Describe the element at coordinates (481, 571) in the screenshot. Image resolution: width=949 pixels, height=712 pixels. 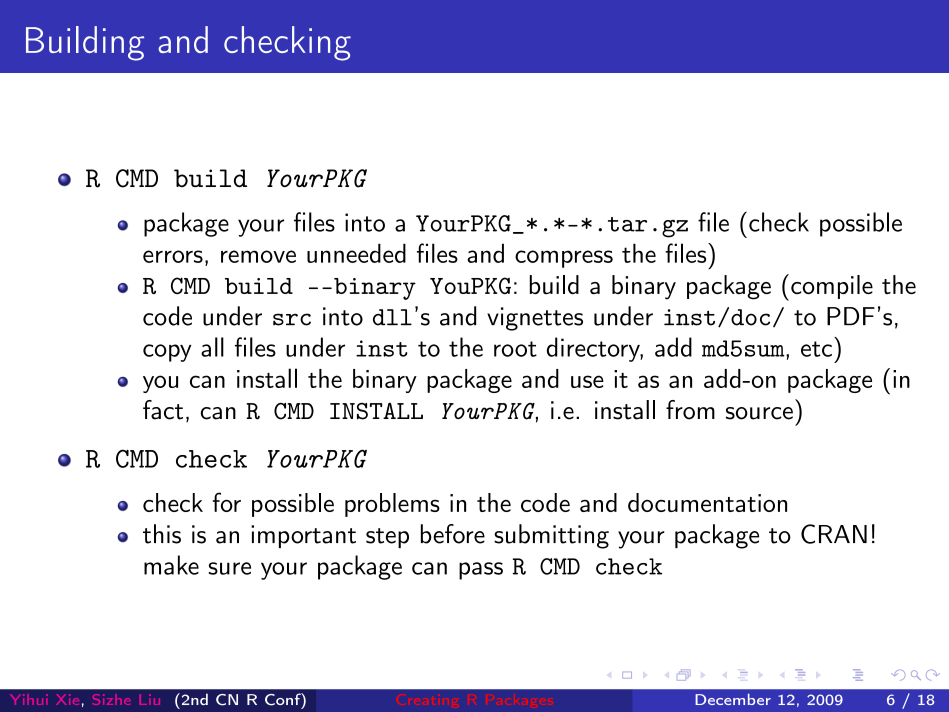
I see `pass` at that location.
